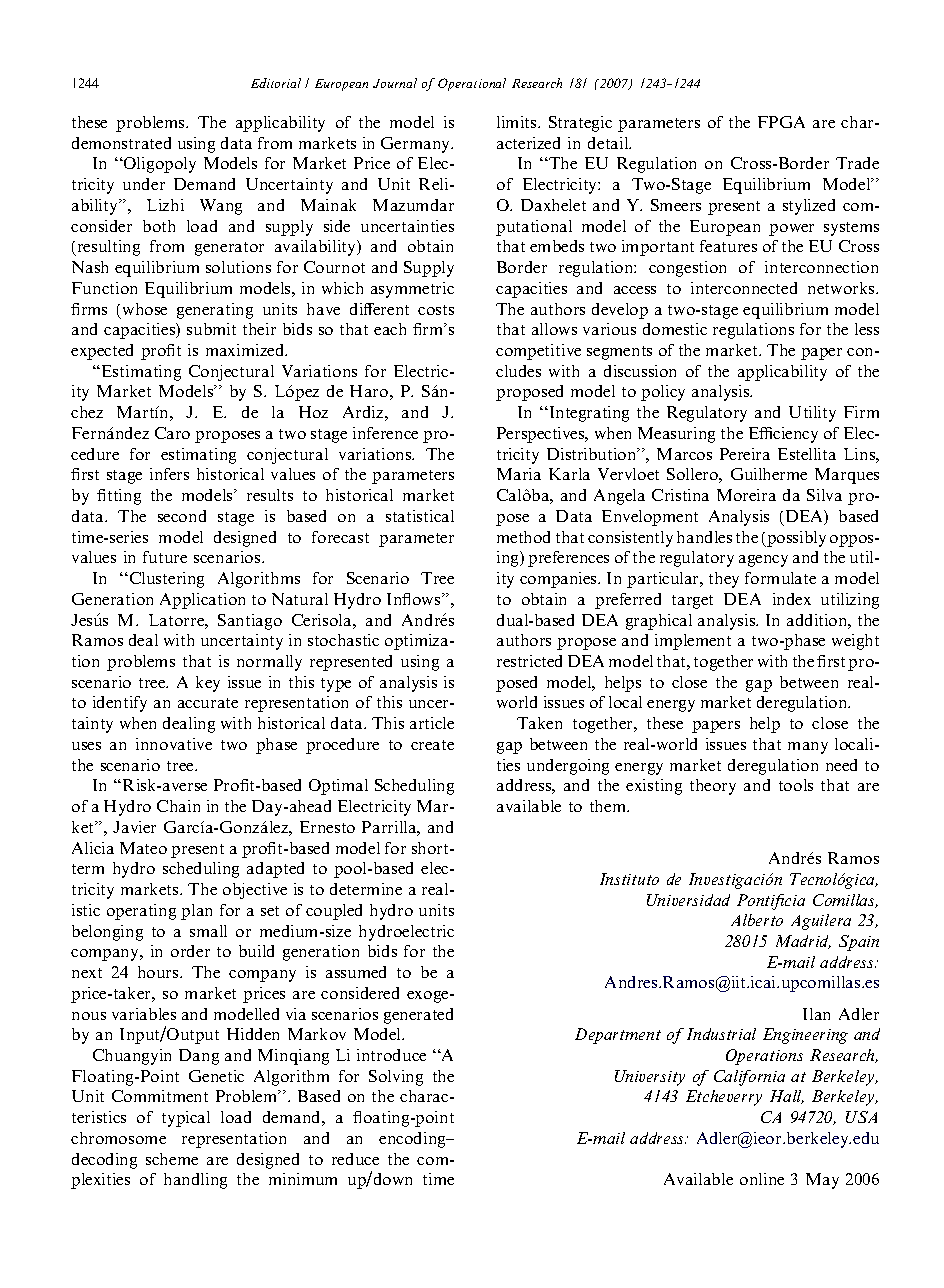 This screenshot has height=1288, width=944. Describe the element at coordinates (769, 474) in the screenshot. I see `Guilherme` at that location.
